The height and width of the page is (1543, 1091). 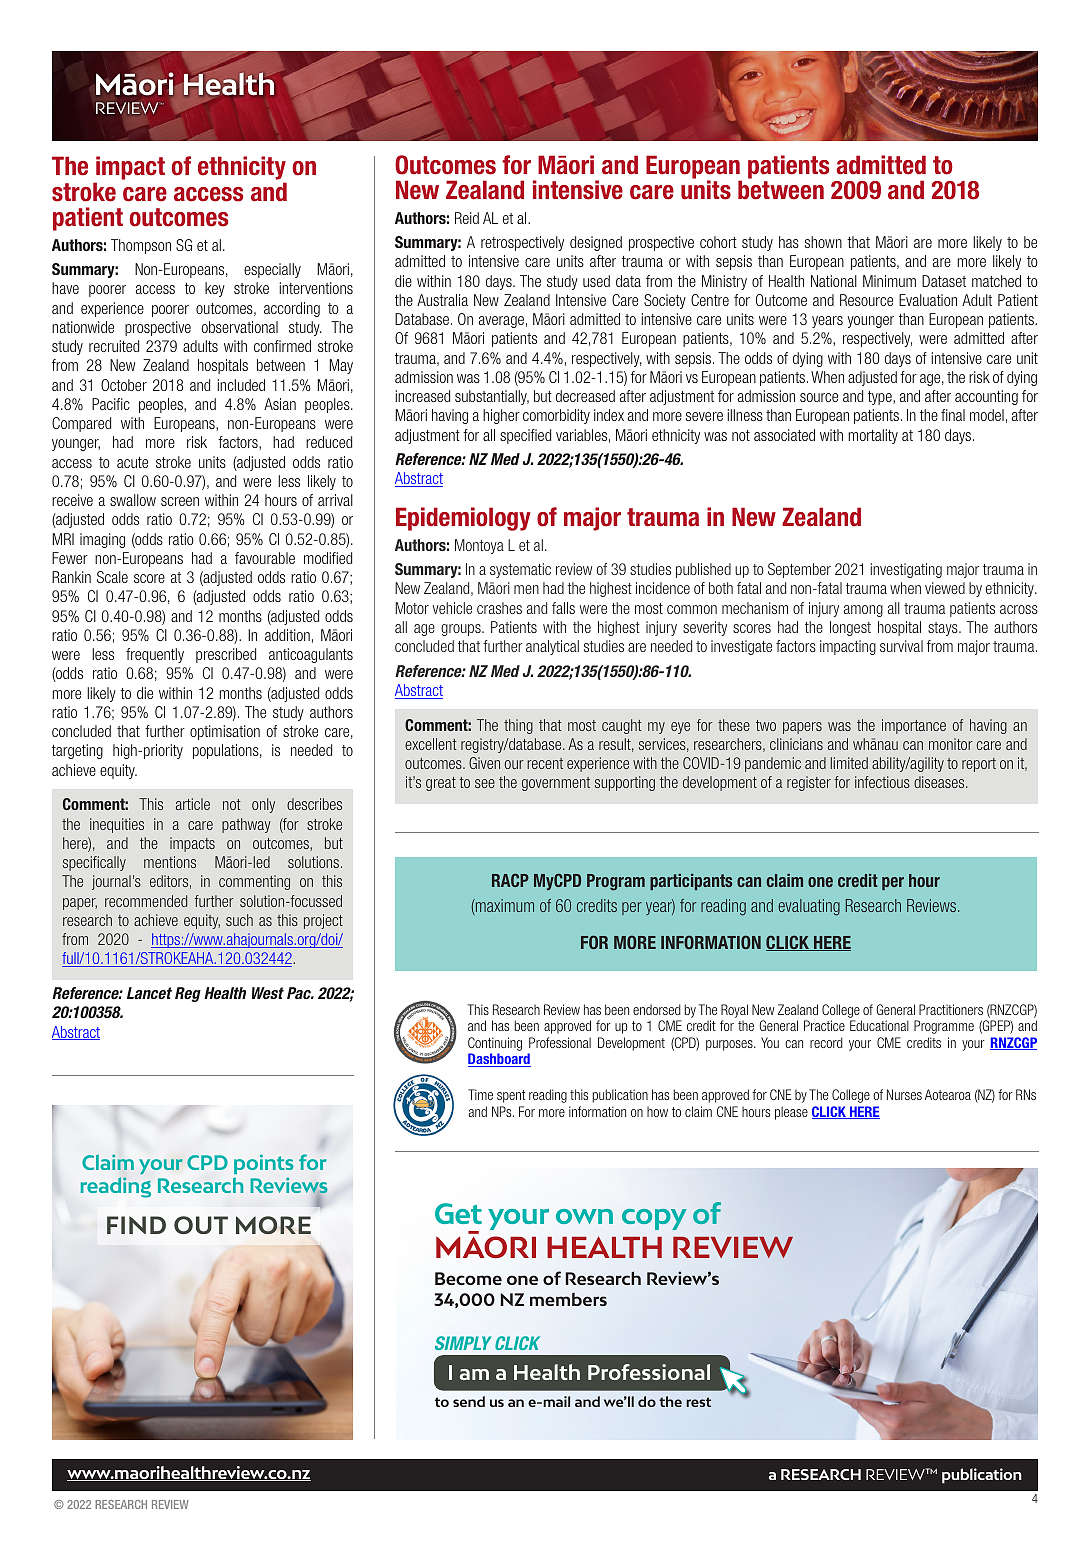 I want to click on retrospectively, so click(x=522, y=243).
